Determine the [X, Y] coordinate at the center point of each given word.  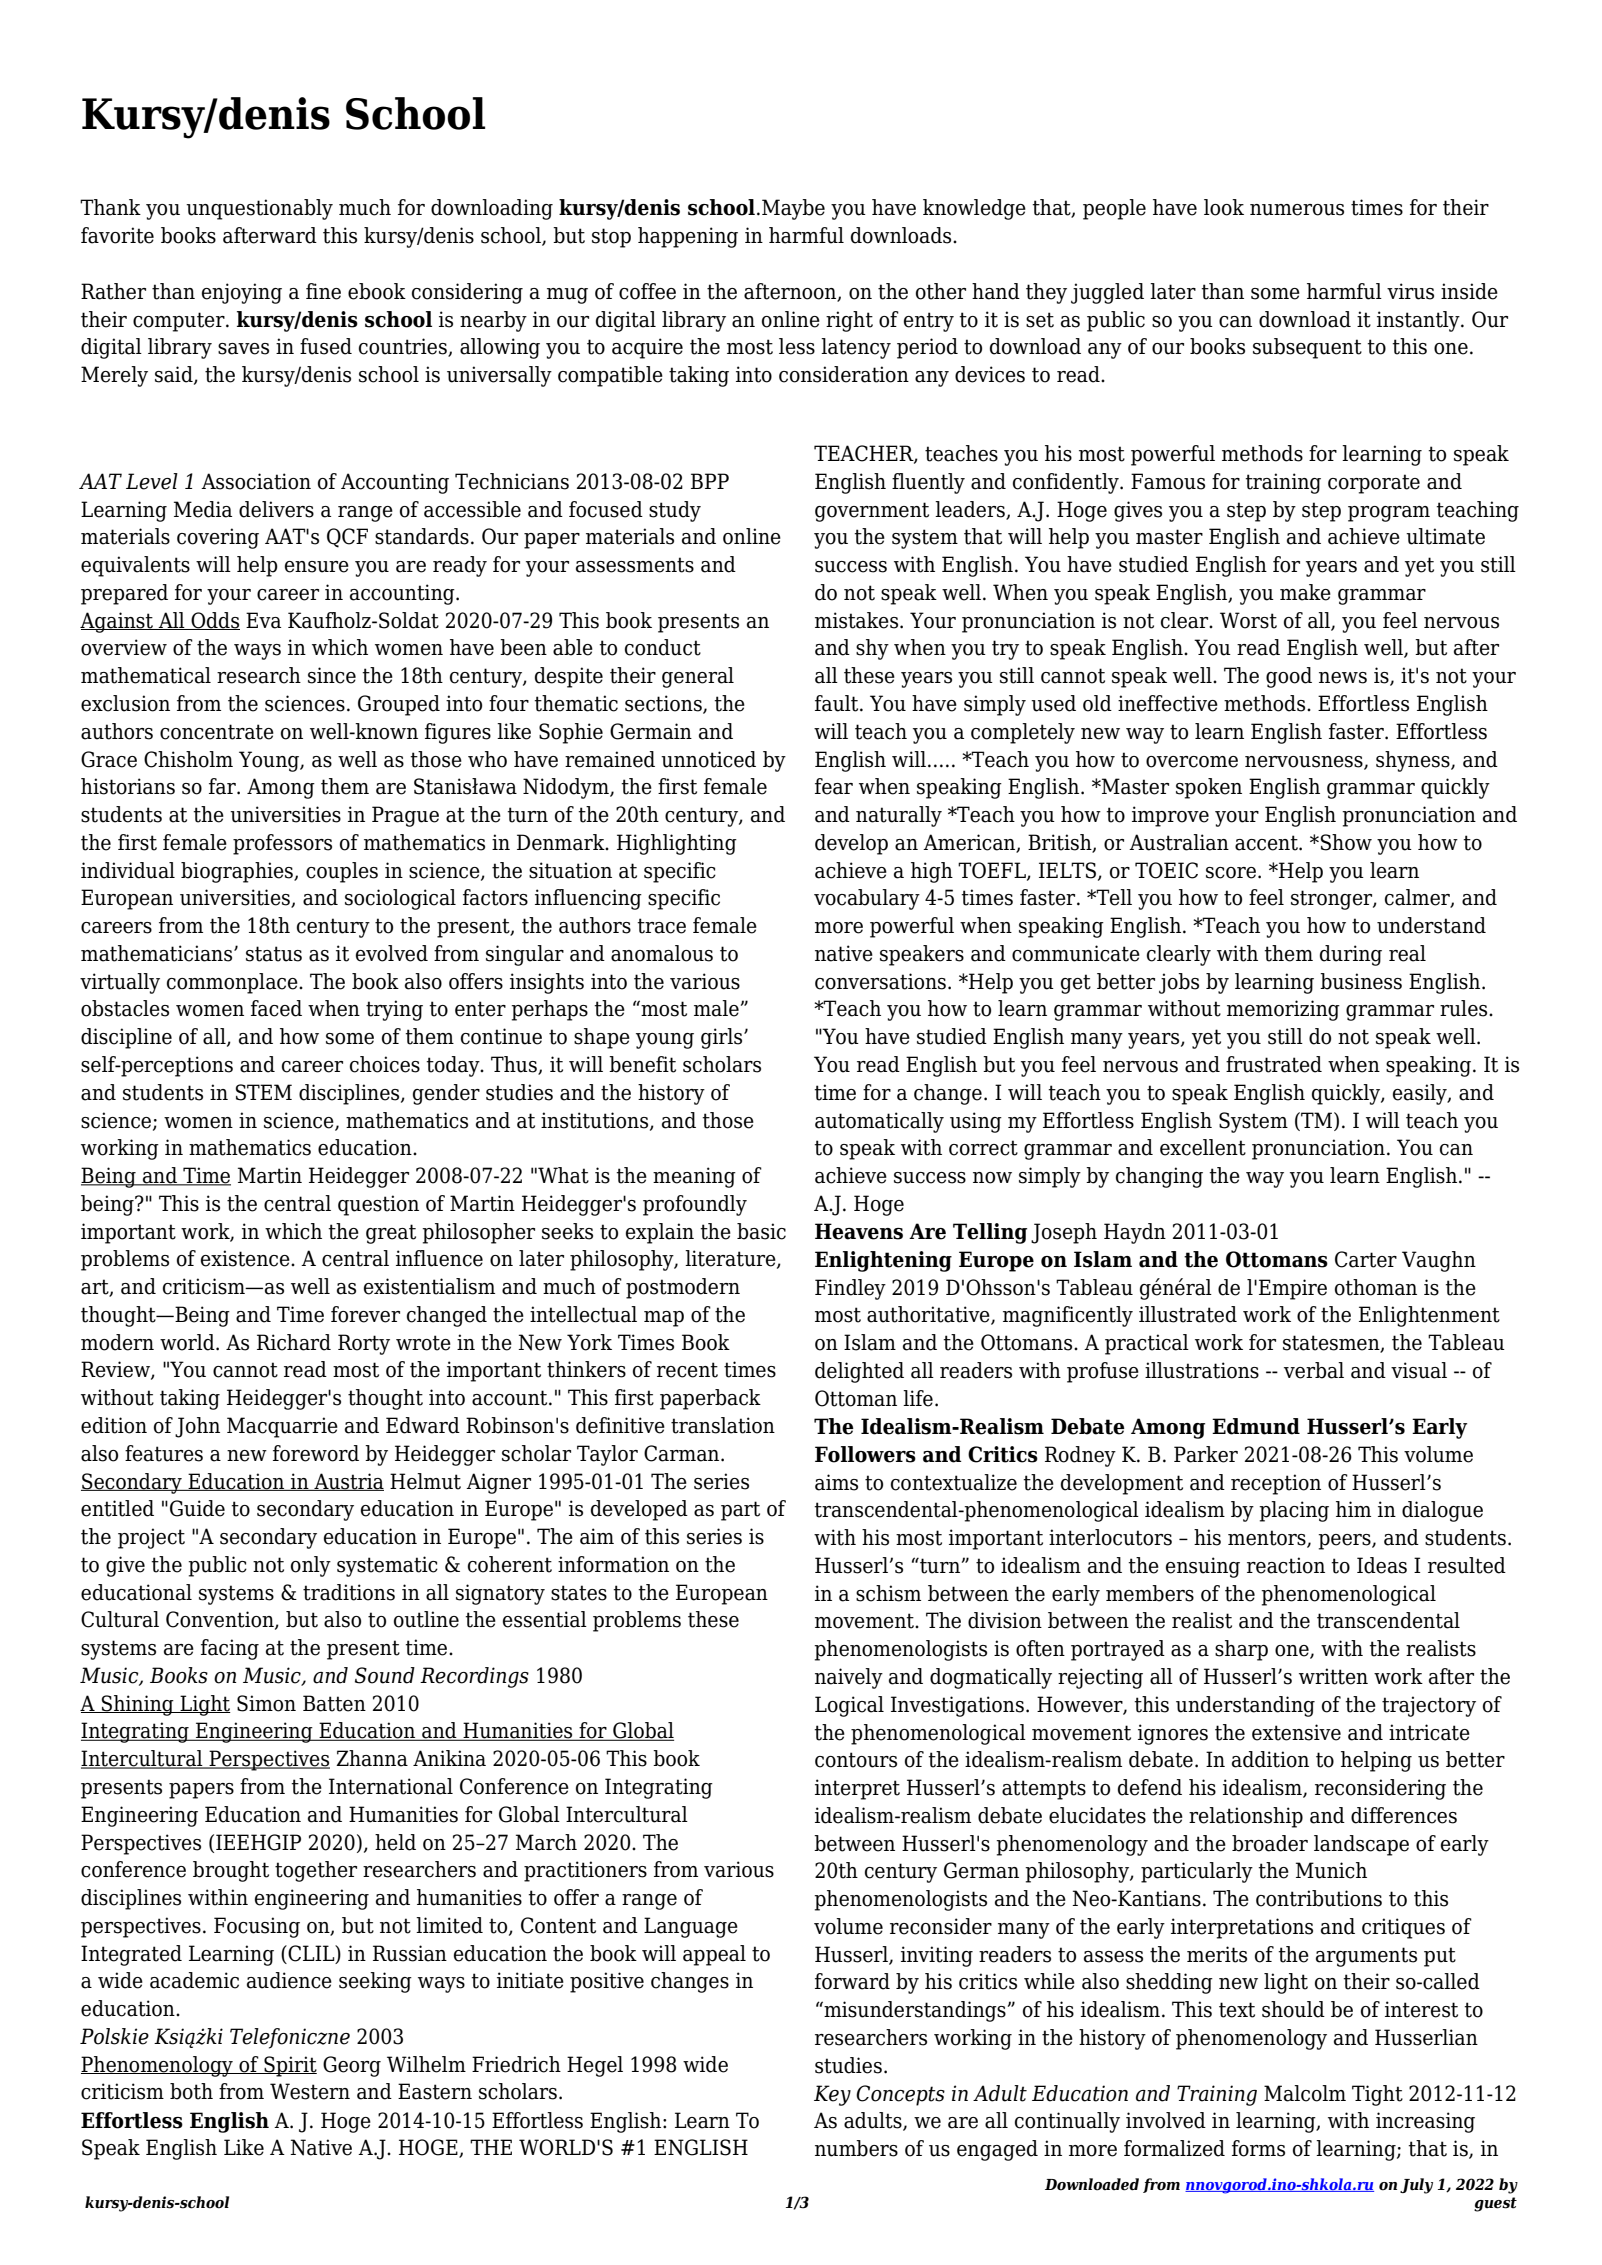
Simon [266, 1703]
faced [276, 1008]
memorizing [1283, 1010]
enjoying [242, 293]
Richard [294, 1342]
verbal [1314, 1370]
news [1343, 678]
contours [856, 1760]
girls [723, 1038]
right [849, 321]
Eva [263, 620]
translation [723, 1425]
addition [1270, 1759]
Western [310, 2091]
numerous [1297, 210]
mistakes [858, 620]
